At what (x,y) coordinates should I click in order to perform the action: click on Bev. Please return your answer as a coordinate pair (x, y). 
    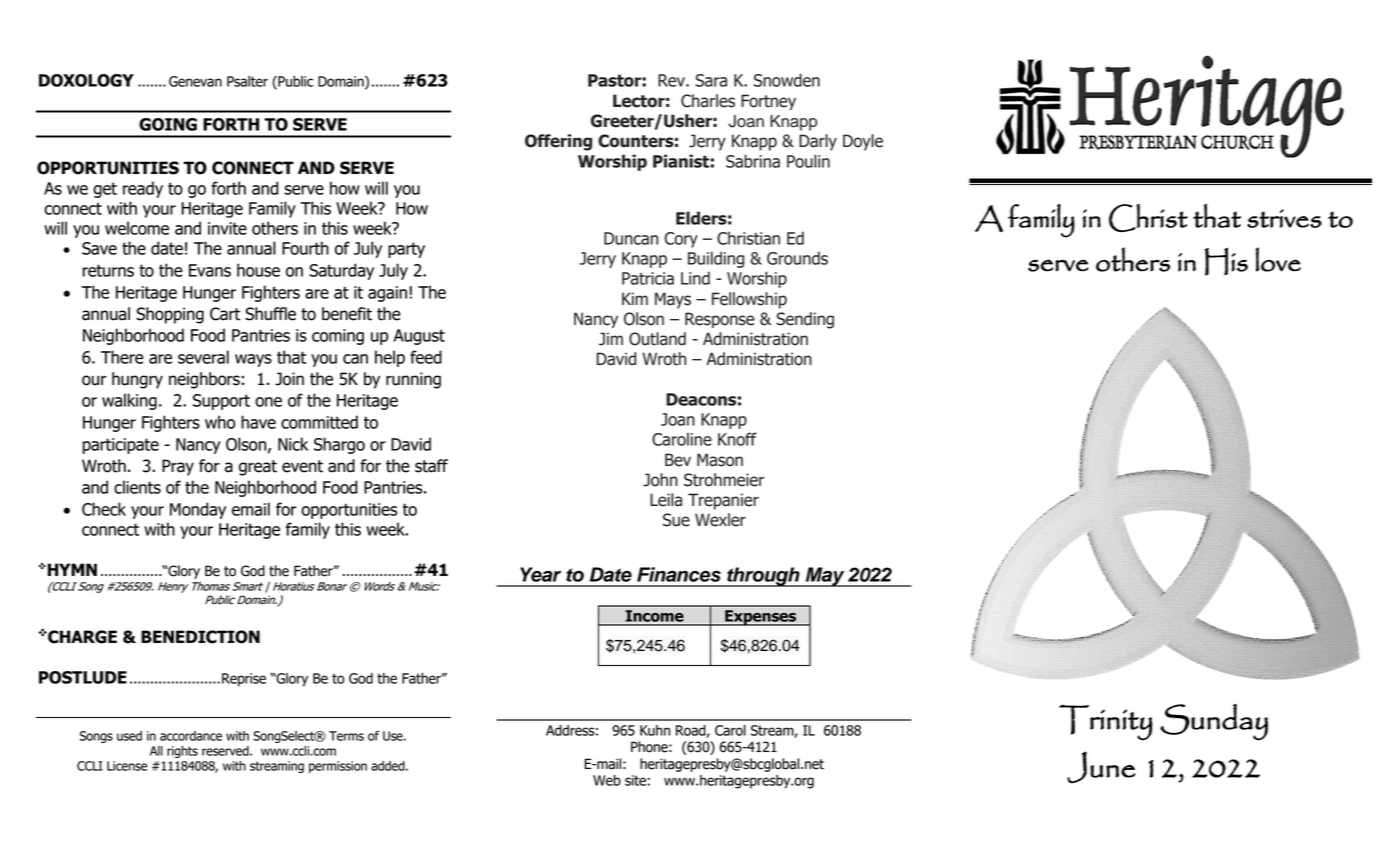
    Looking at the image, I should click on (678, 460).
